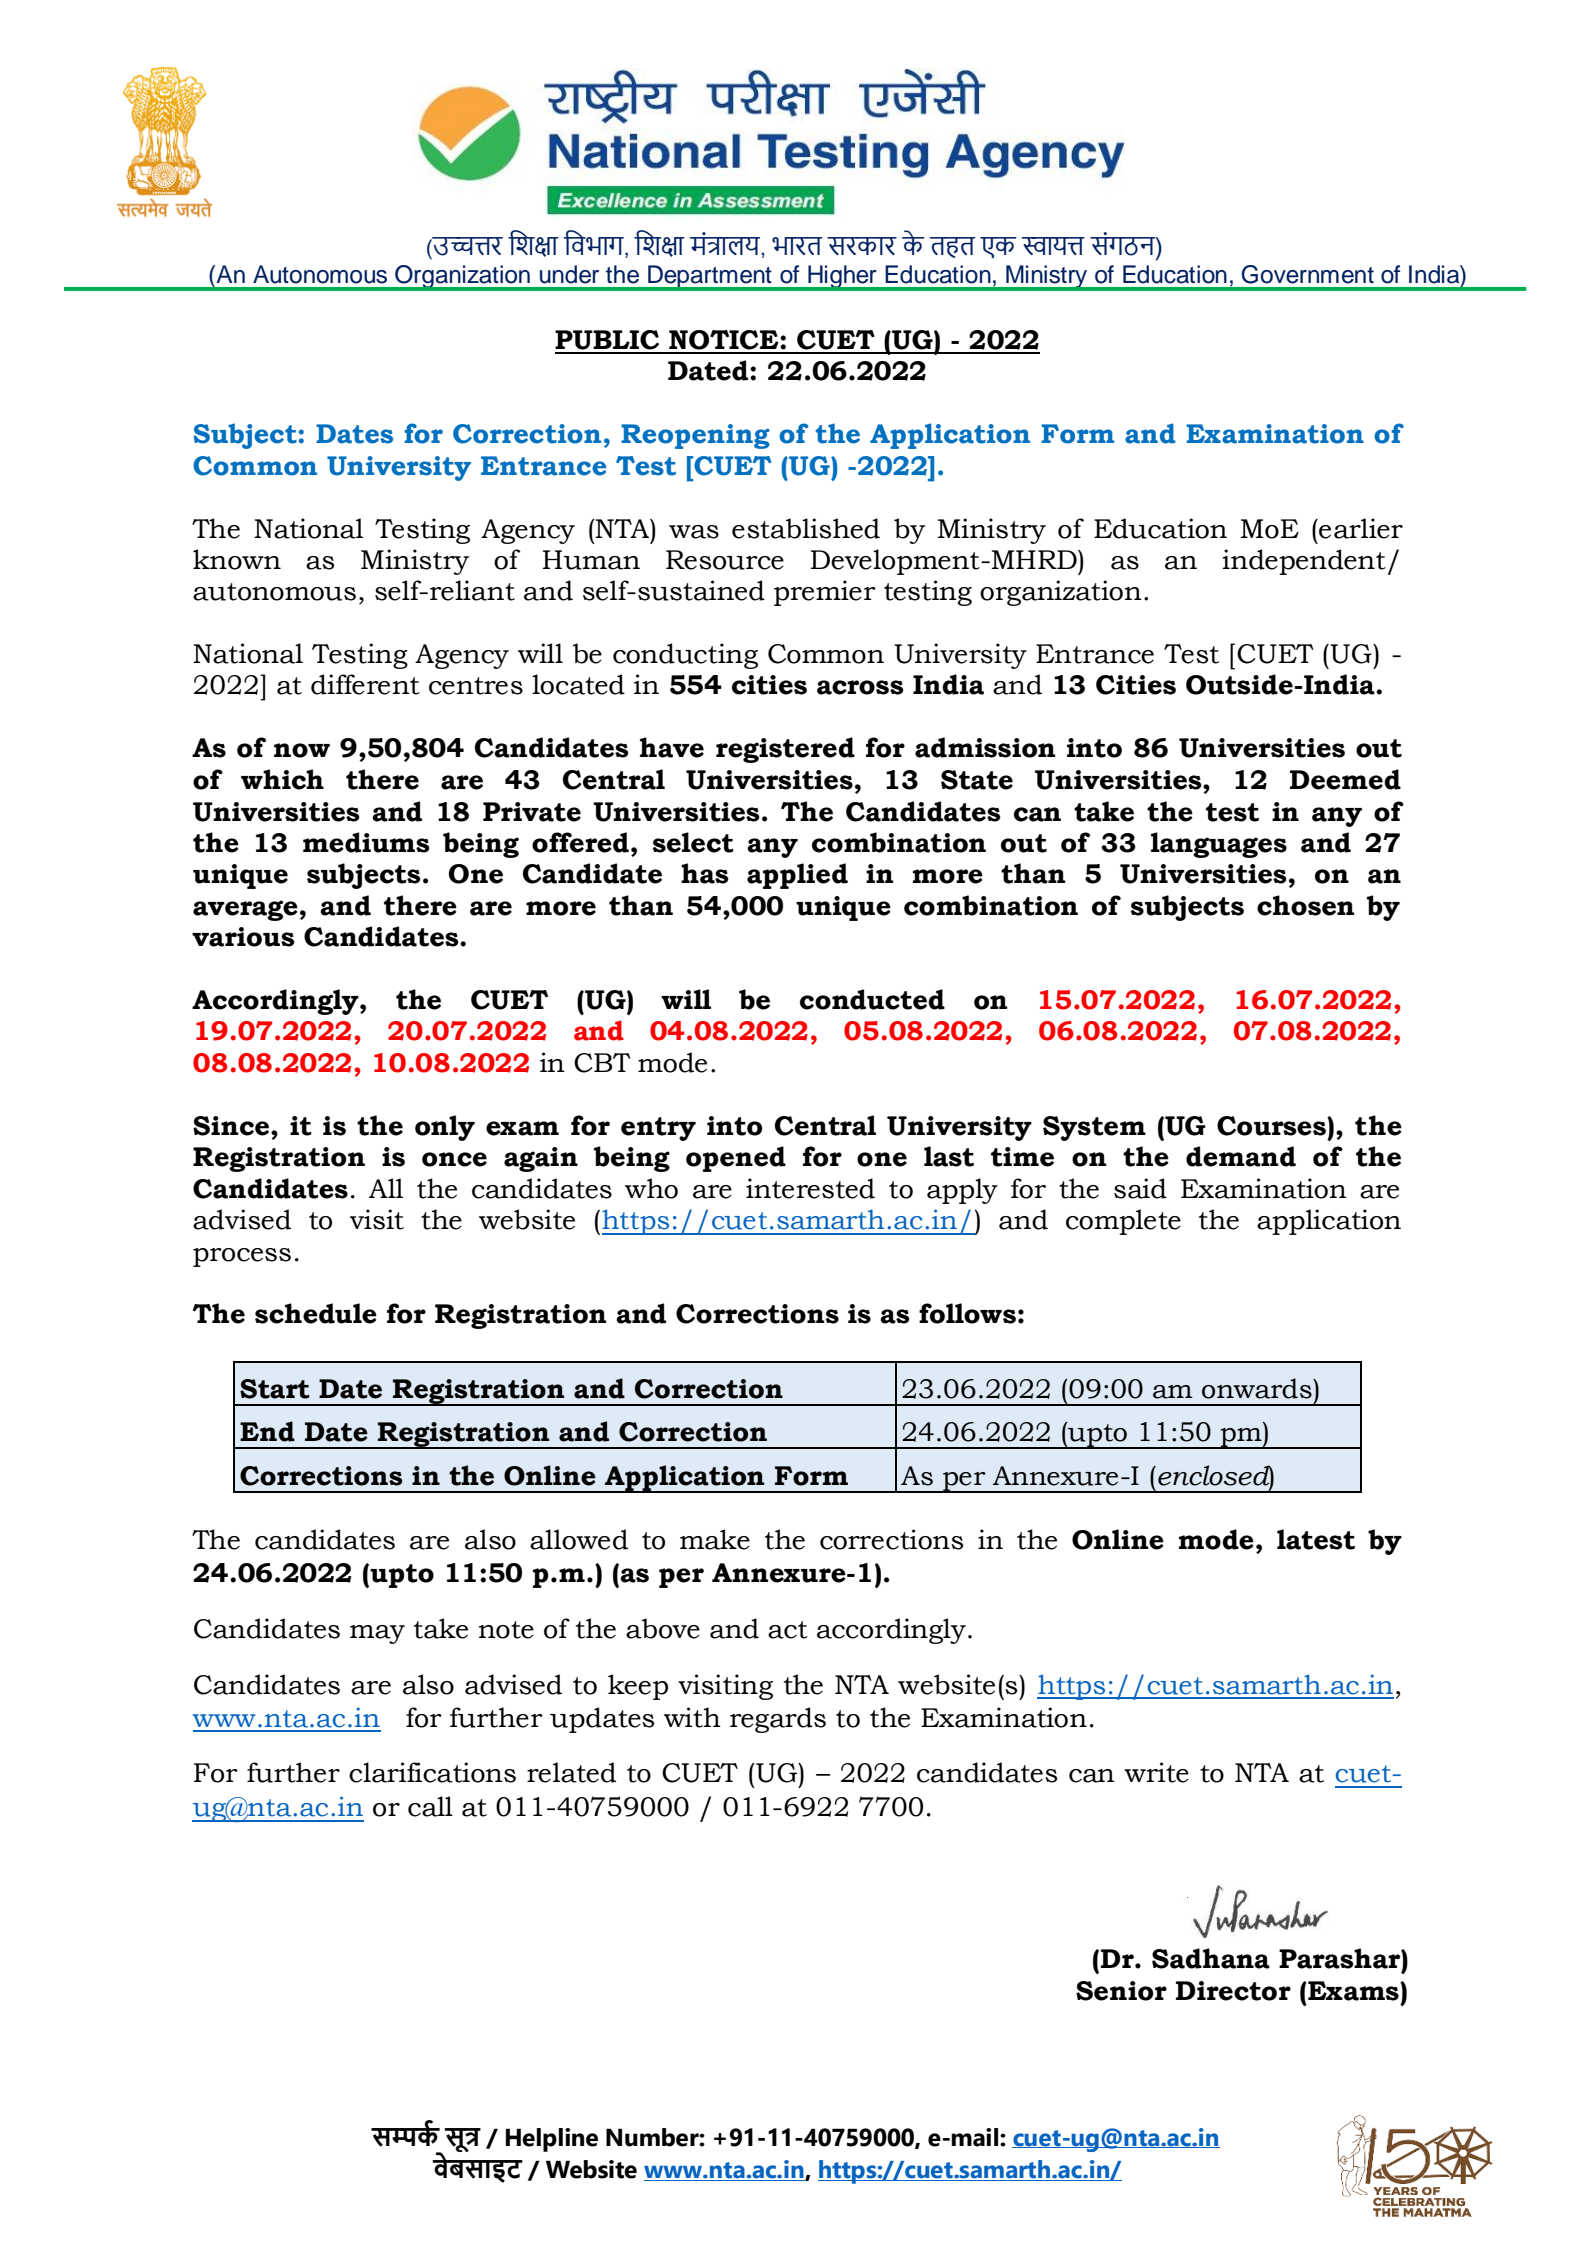 Image resolution: width=1594 pixels, height=2255 pixels. What do you see at coordinates (797, 876) in the image?
I see `applied` at bounding box center [797, 876].
